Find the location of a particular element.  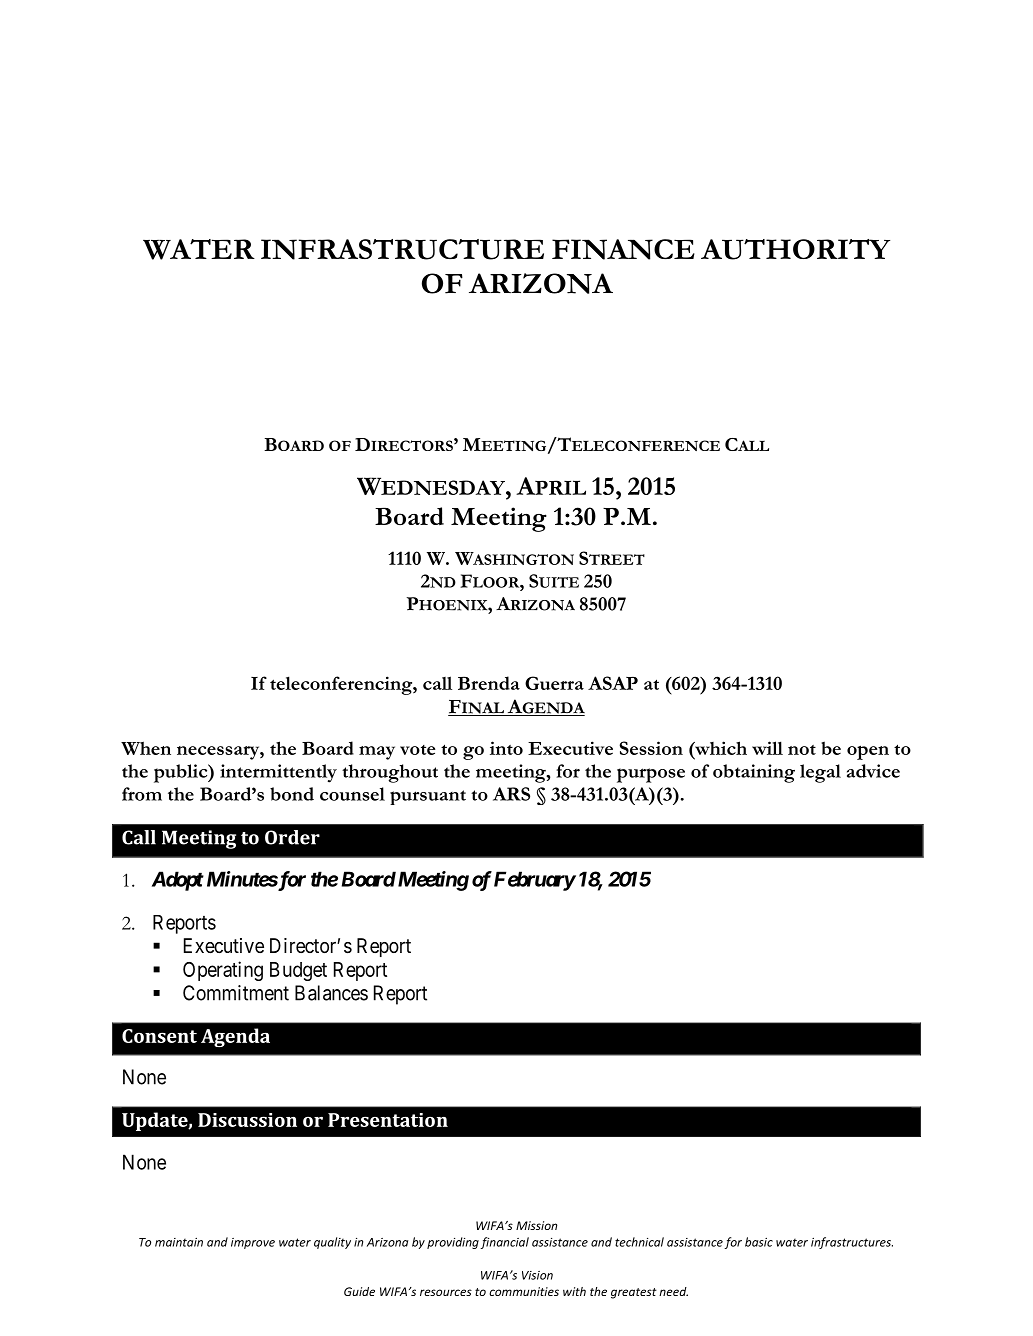

FINANCE is located at coordinates (623, 249).
